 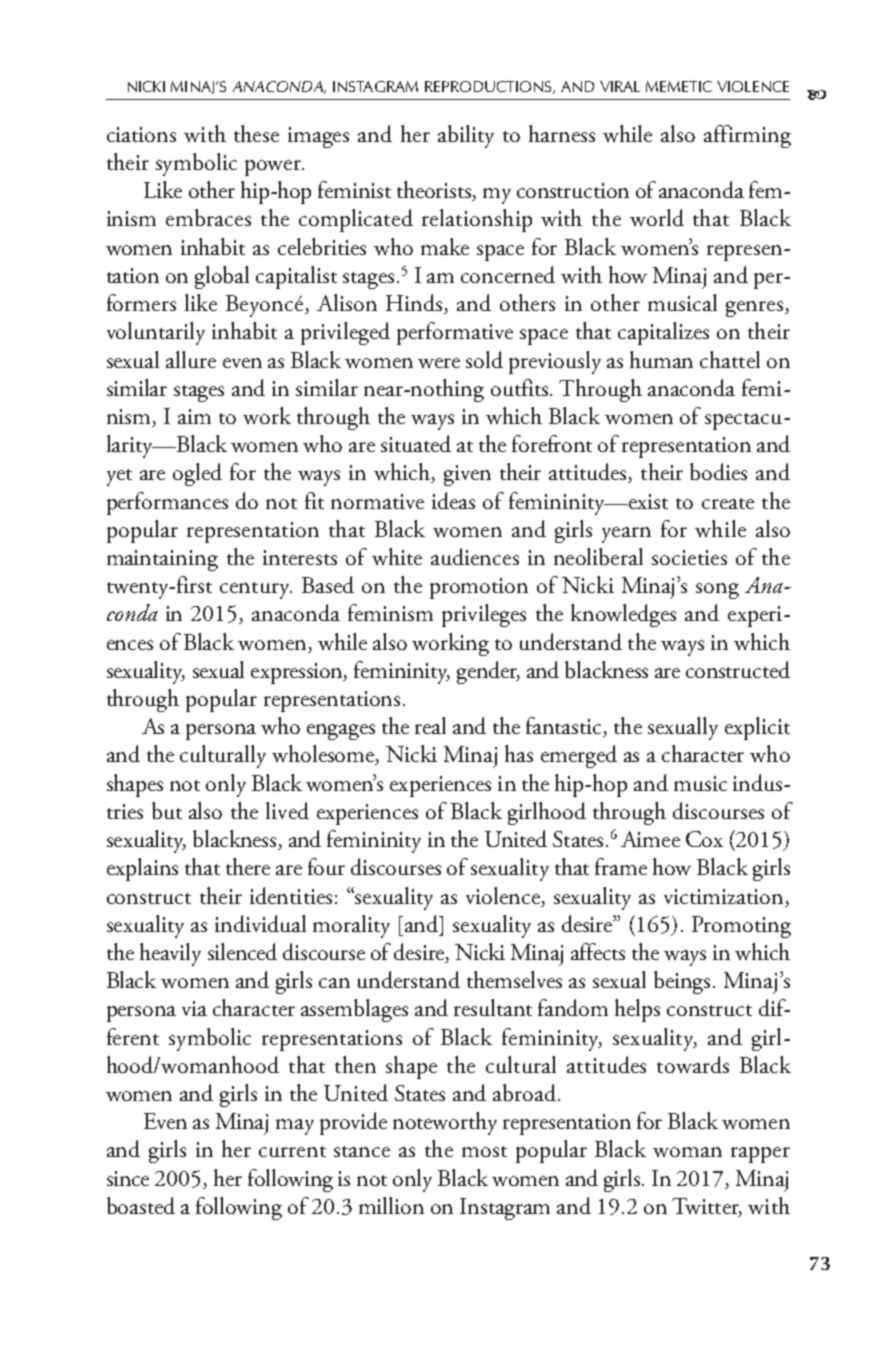 I want to click on MEMETIC, so click(x=679, y=86).
